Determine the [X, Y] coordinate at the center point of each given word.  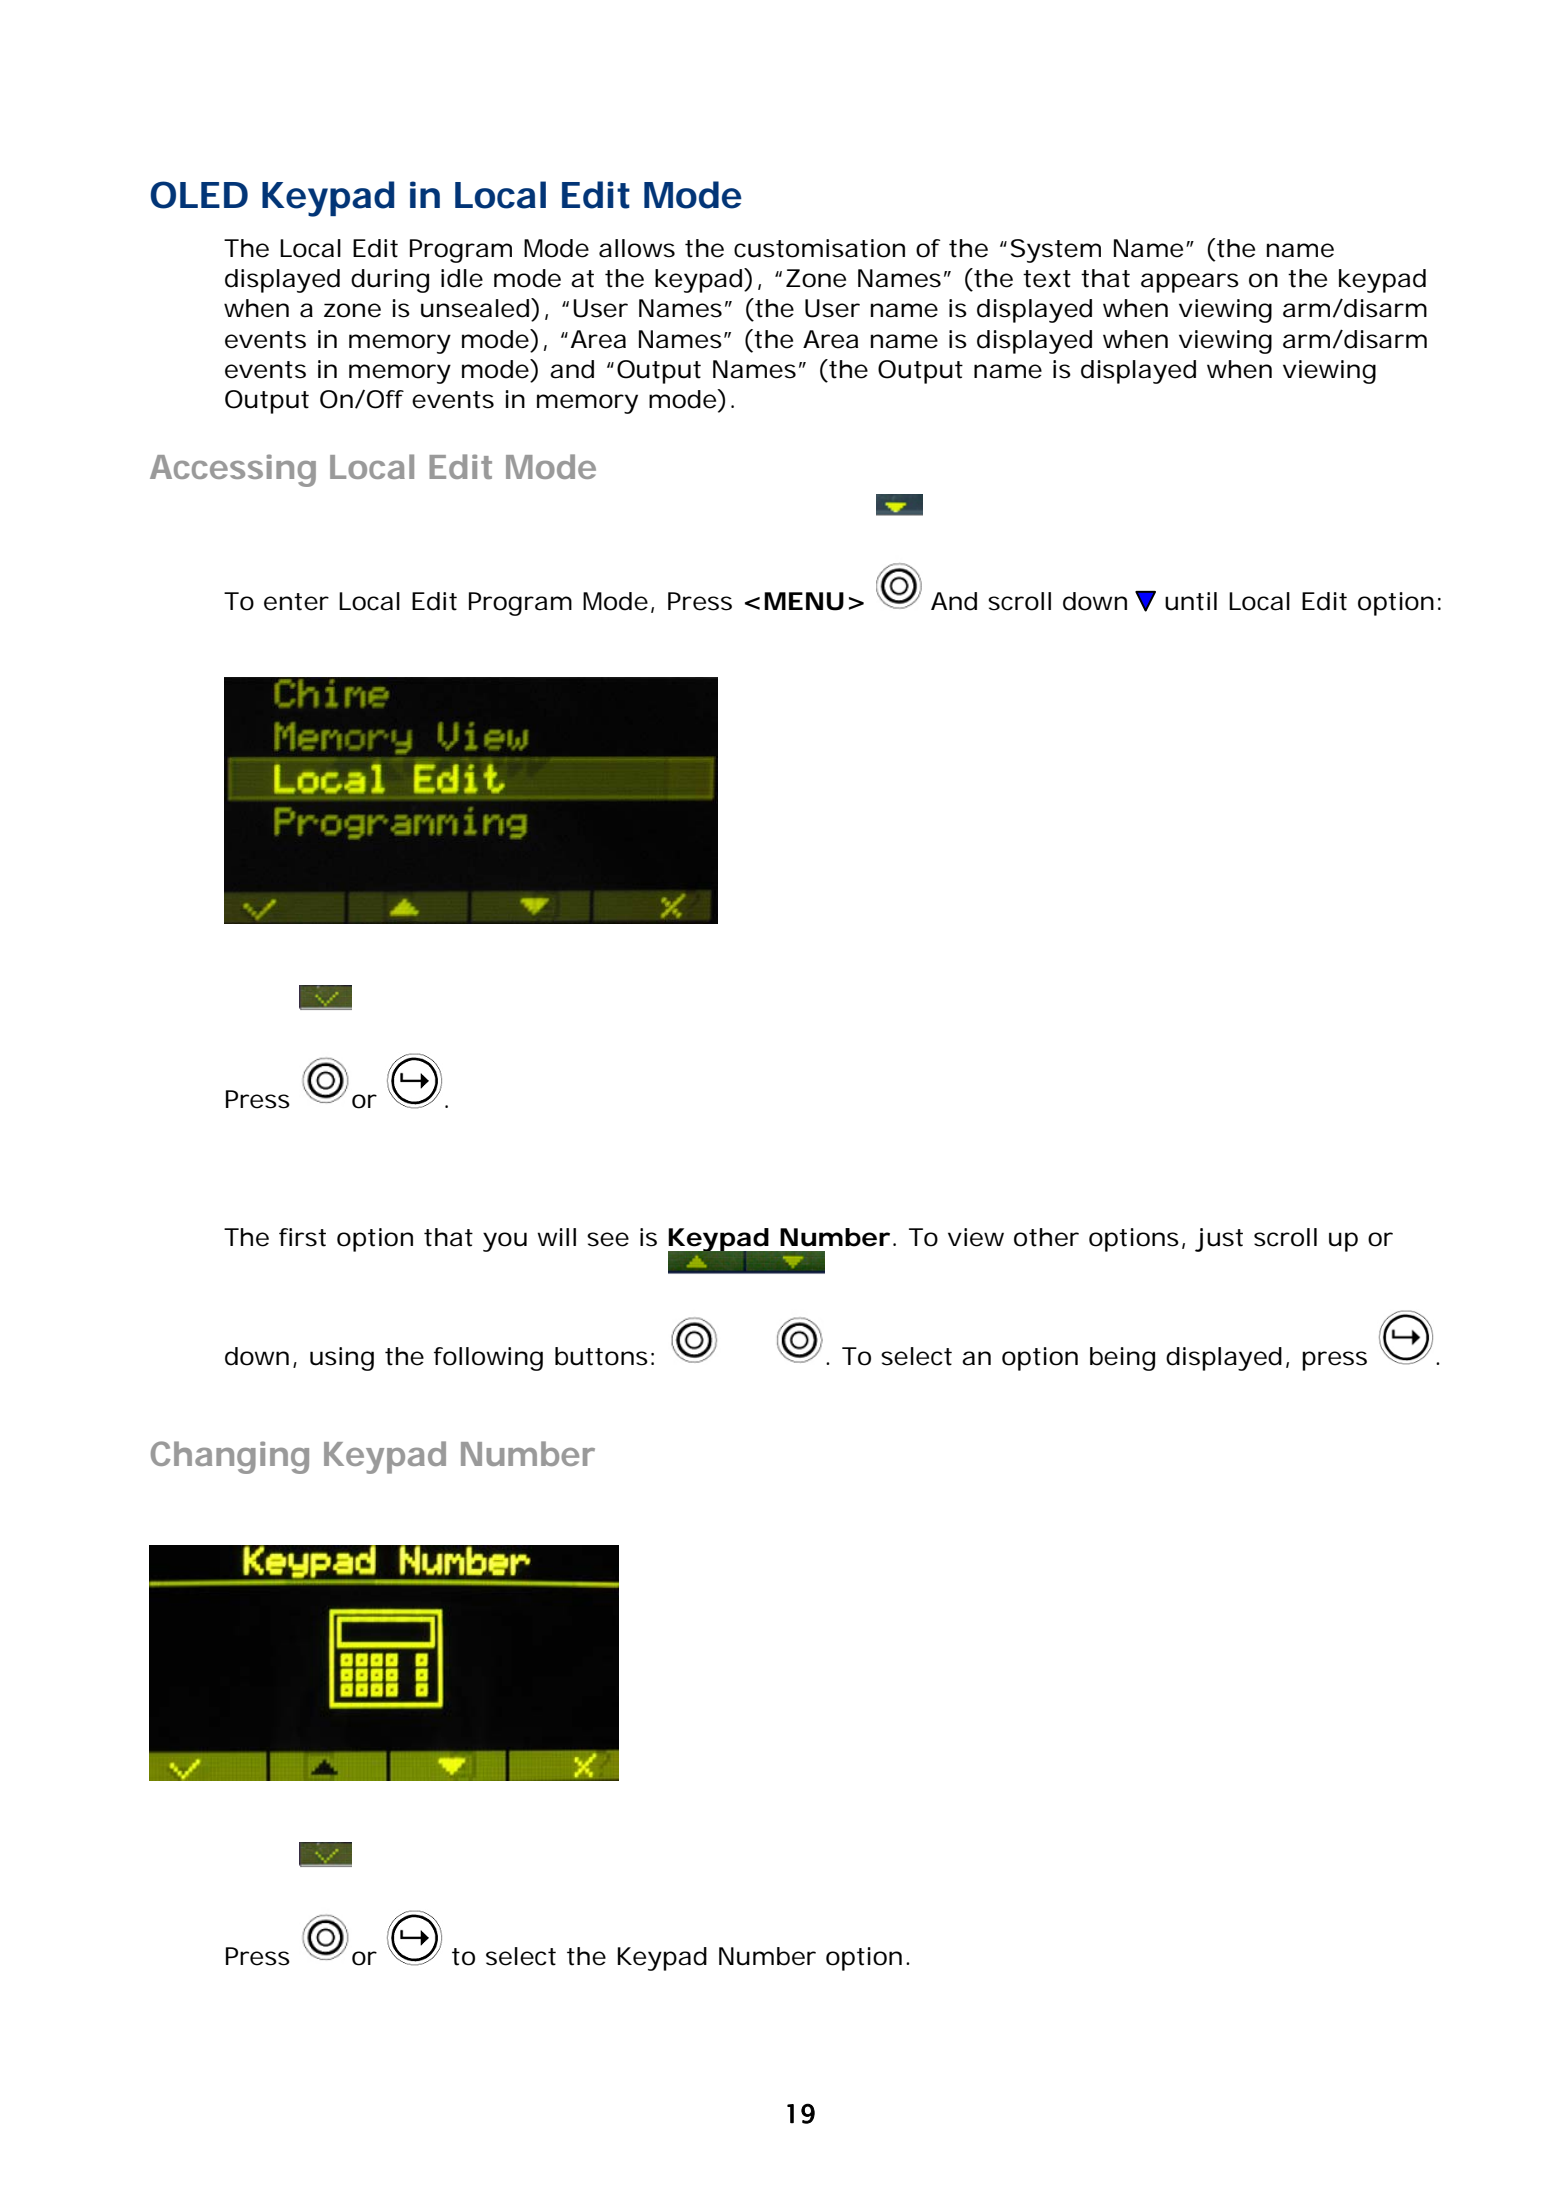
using [342, 1359]
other [1046, 1237]
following [488, 1359]
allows [637, 248]
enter [296, 602]
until [1191, 601]
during [390, 281]
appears [1190, 283]
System [1056, 251]
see [608, 1239]
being [1122, 1359]
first [302, 1237]
